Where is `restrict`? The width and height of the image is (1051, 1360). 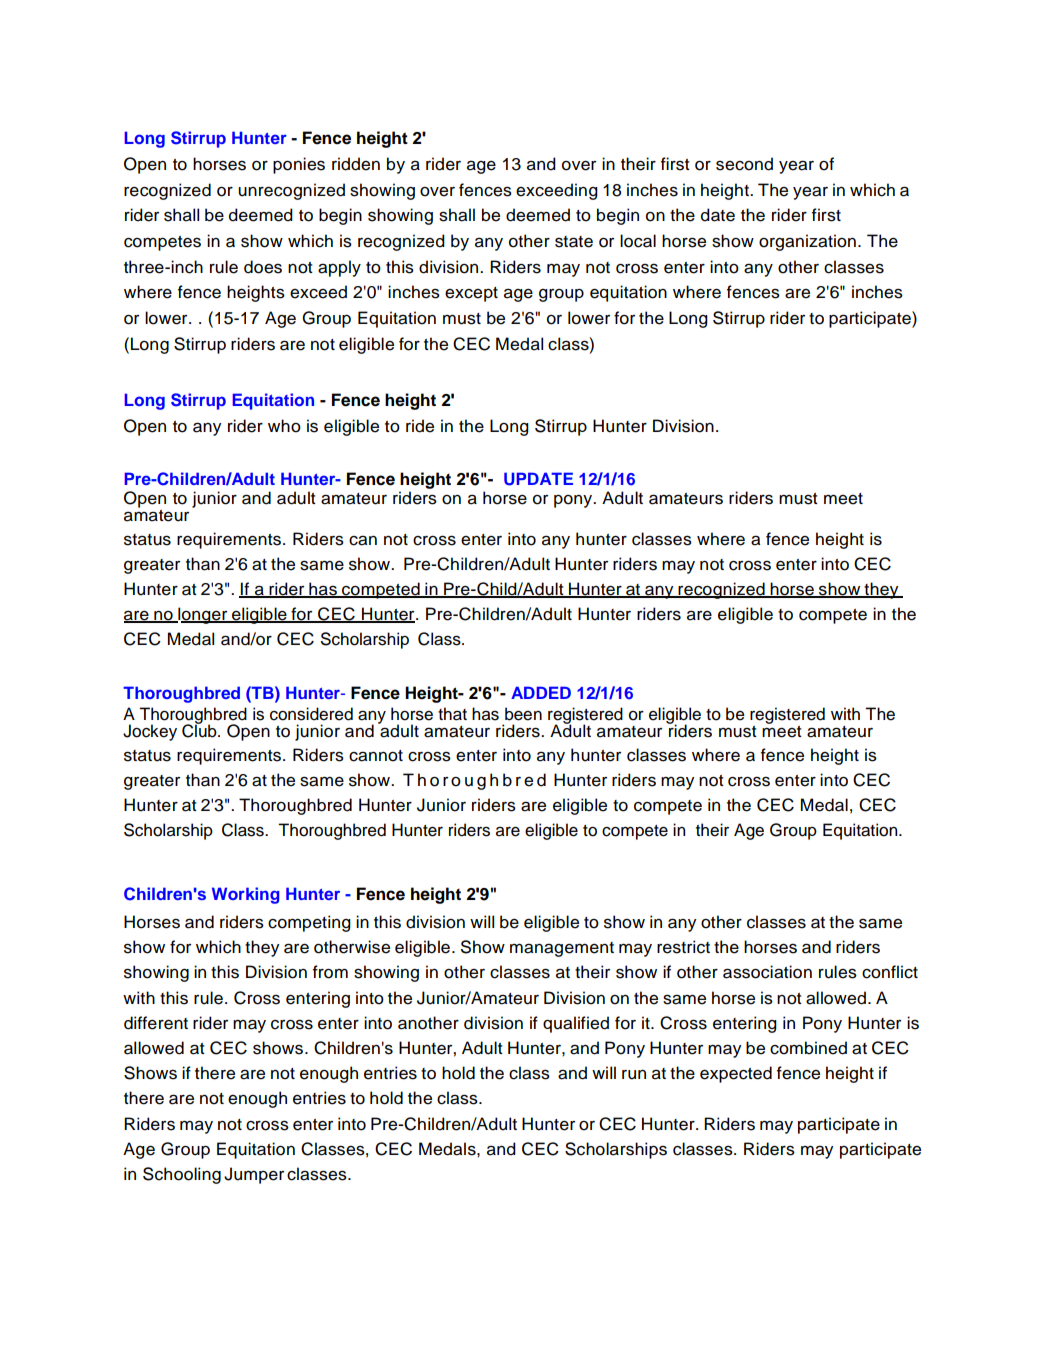
restrict is located at coordinates (683, 947).
